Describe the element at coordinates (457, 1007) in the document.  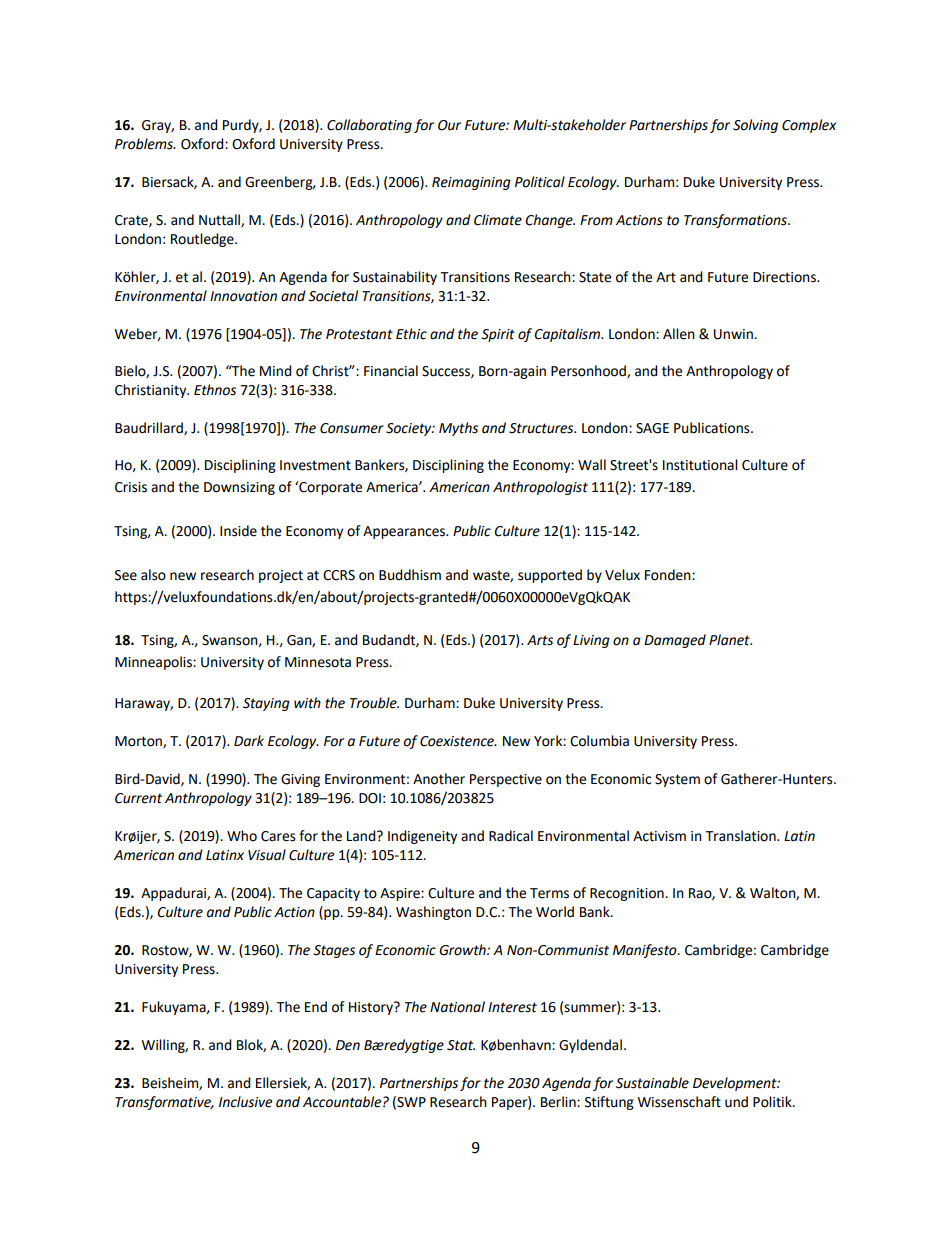
I see `National` at that location.
